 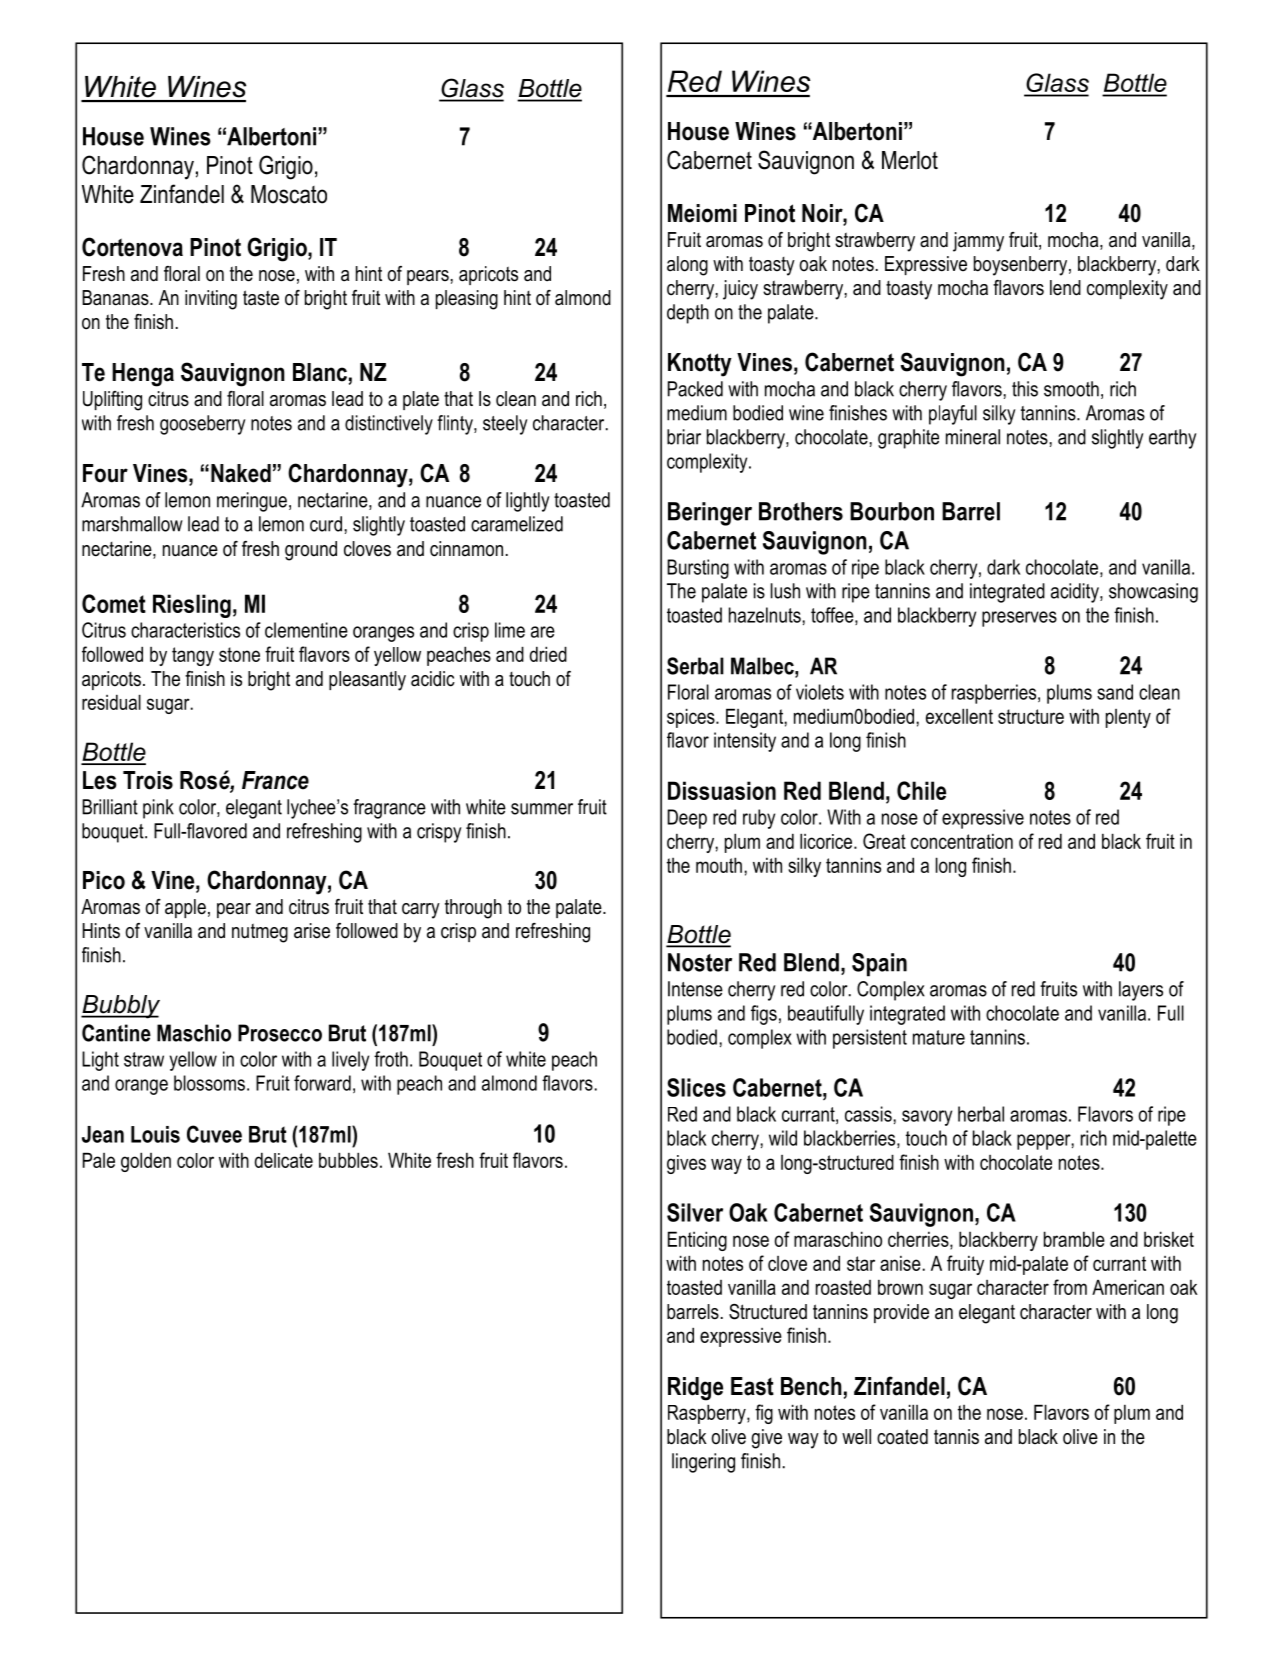 What do you see at coordinates (698, 569) in the document?
I see `Bursting` at bounding box center [698, 569].
